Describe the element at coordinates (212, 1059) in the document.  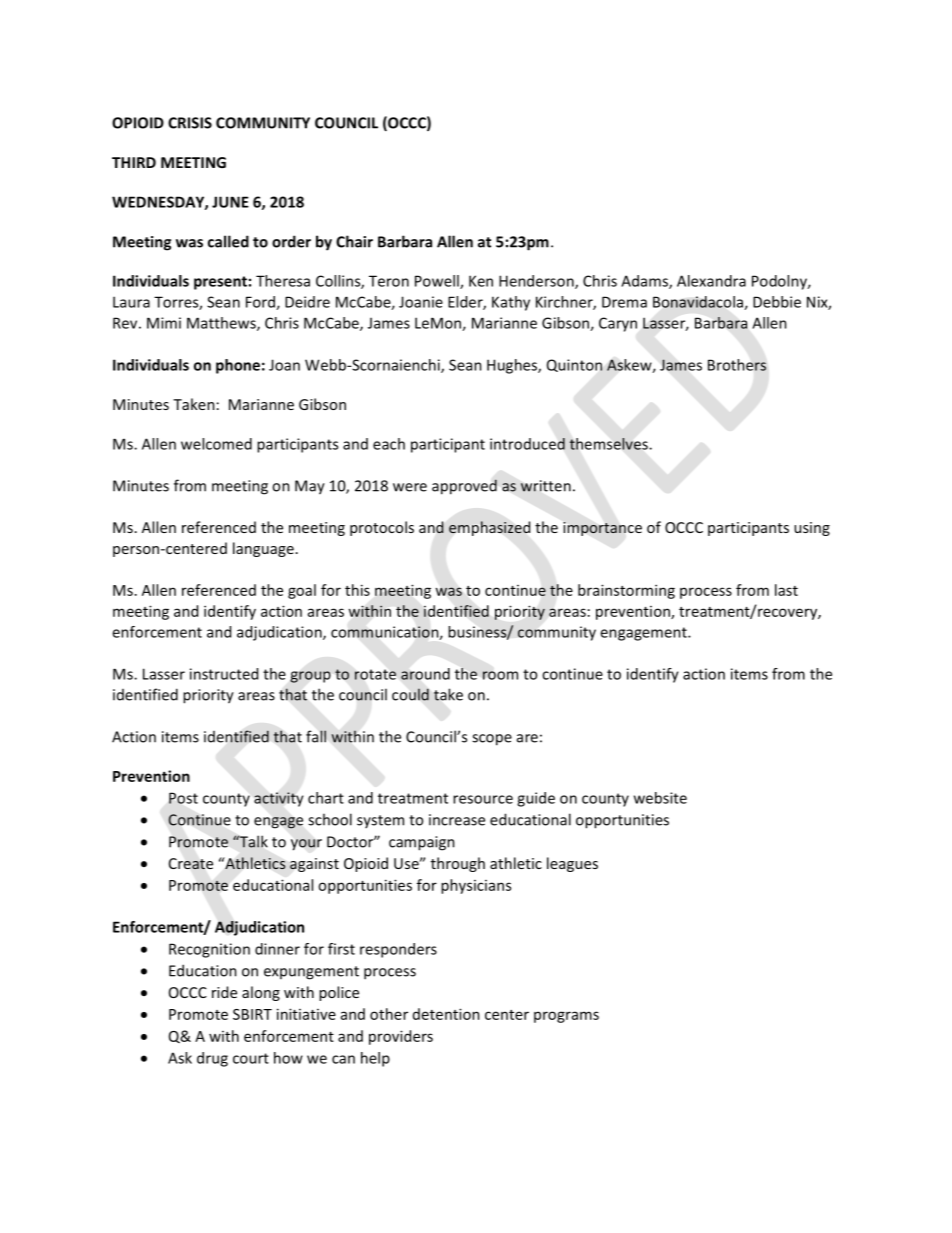
I see `drug` at that location.
